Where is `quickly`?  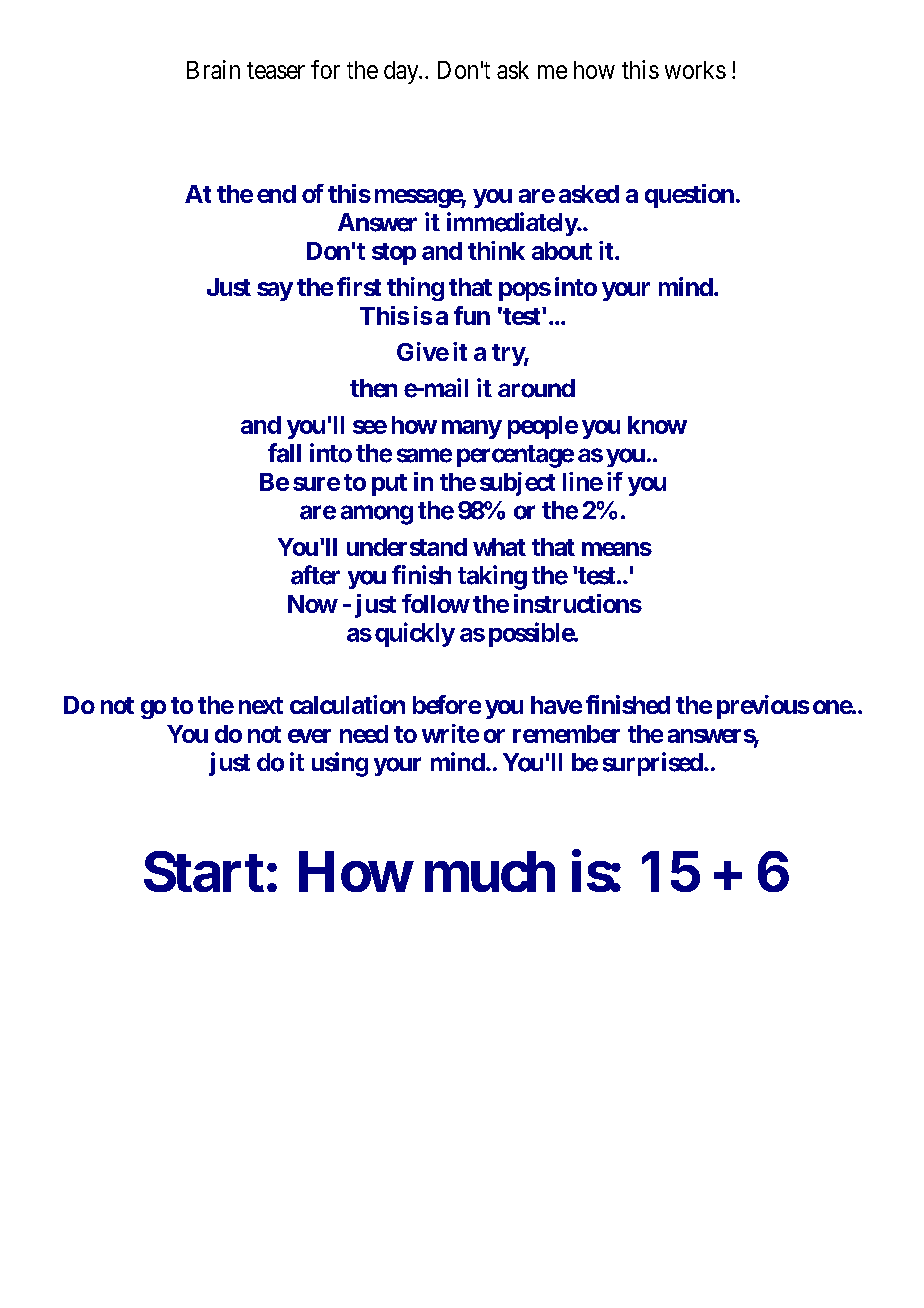
quickly is located at coordinates (415, 634).
